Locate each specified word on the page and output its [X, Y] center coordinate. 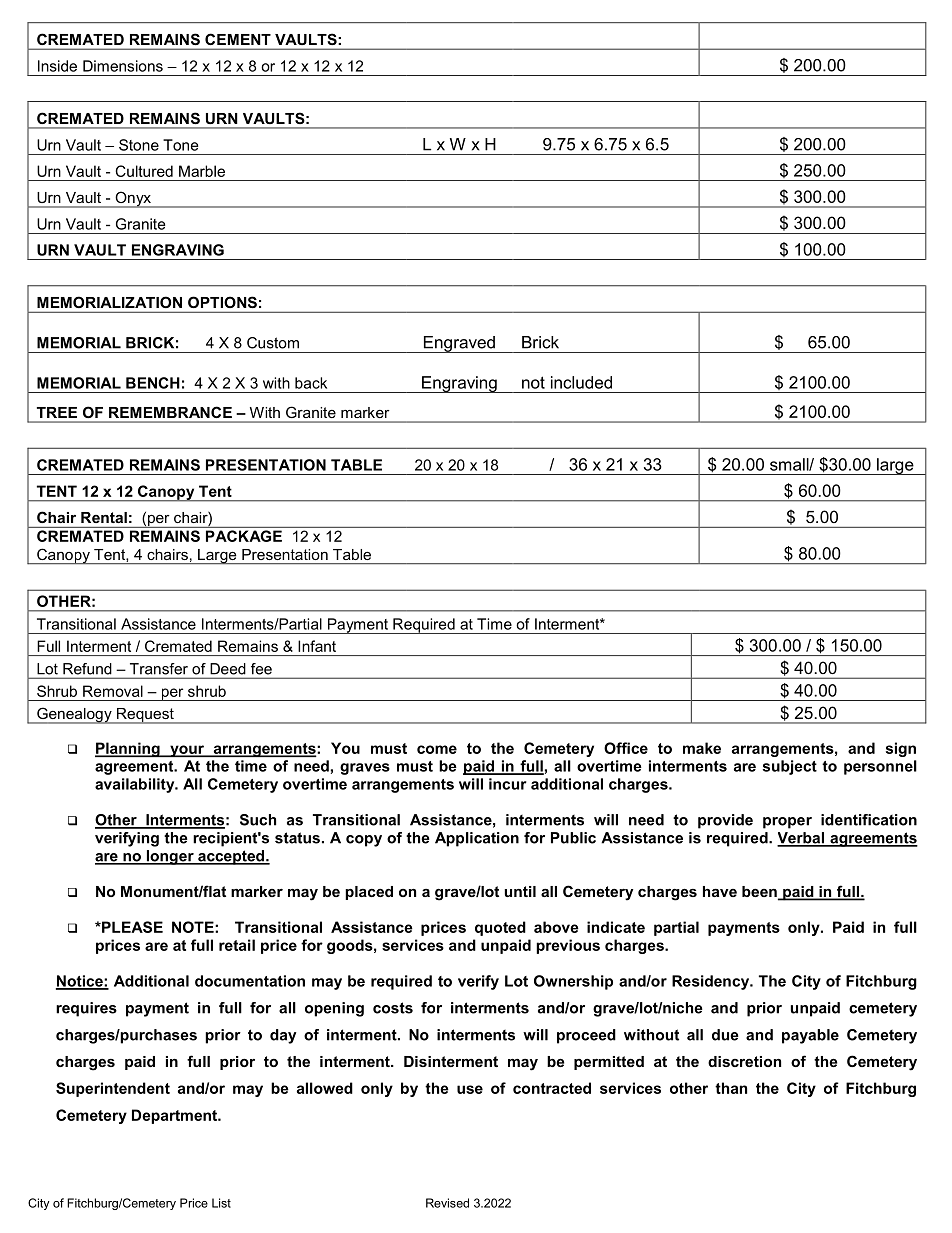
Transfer [159, 669]
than [731, 1088]
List [221, 1203]
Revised [447, 1203]
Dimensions [123, 66]
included [581, 382]
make [702, 748]
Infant [317, 646]
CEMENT [238, 39]
